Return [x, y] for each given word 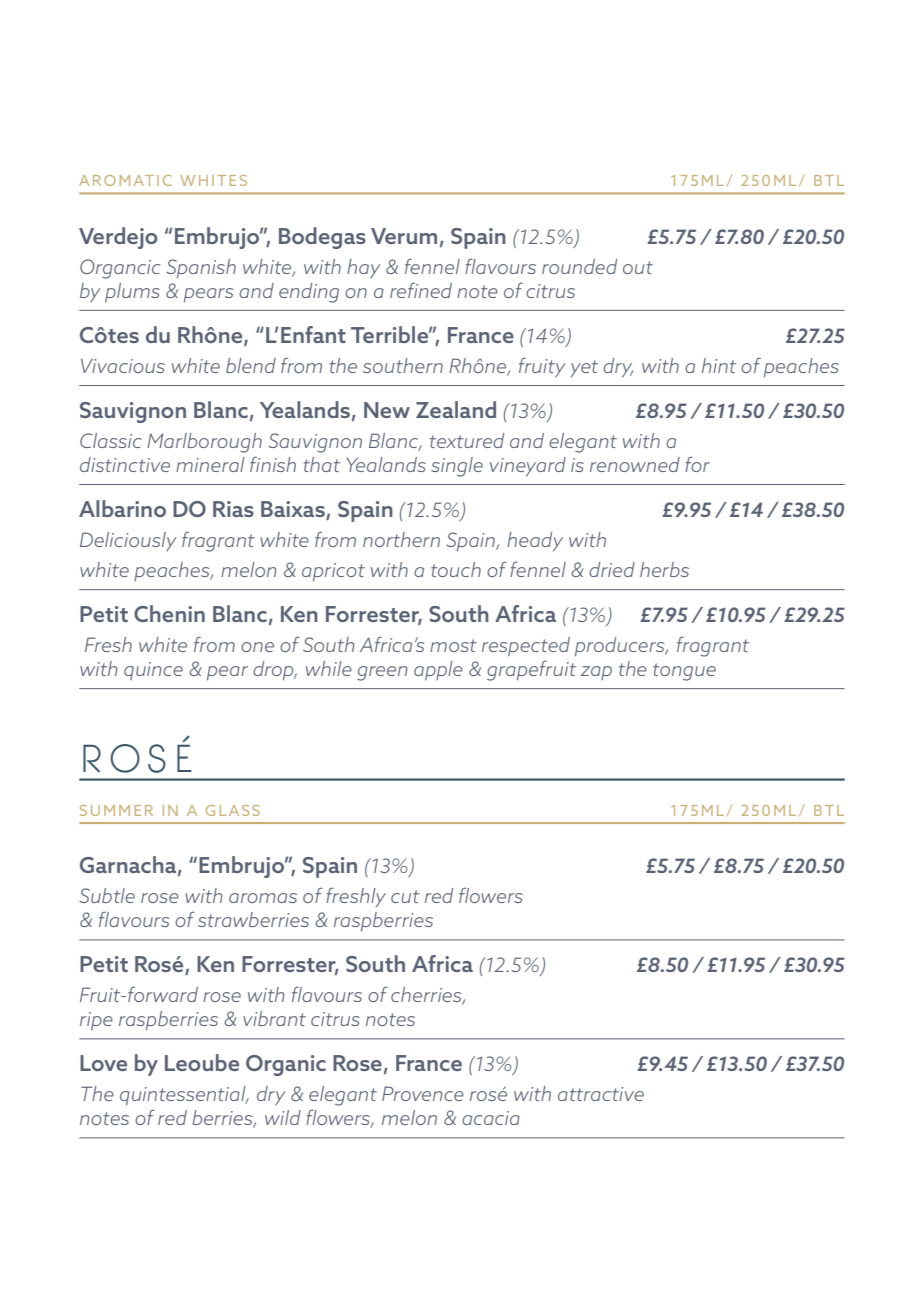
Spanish [201, 269]
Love [103, 1063]
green [382, 673]
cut [405, 896]
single [457, 467]
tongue [684, 672]
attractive [601, 1094]
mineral [210, 464]
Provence [423, 1093]
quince [153, 671]
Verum [404, 236]
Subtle [107, 895]
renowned [635, 464]
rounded [579, 266]
